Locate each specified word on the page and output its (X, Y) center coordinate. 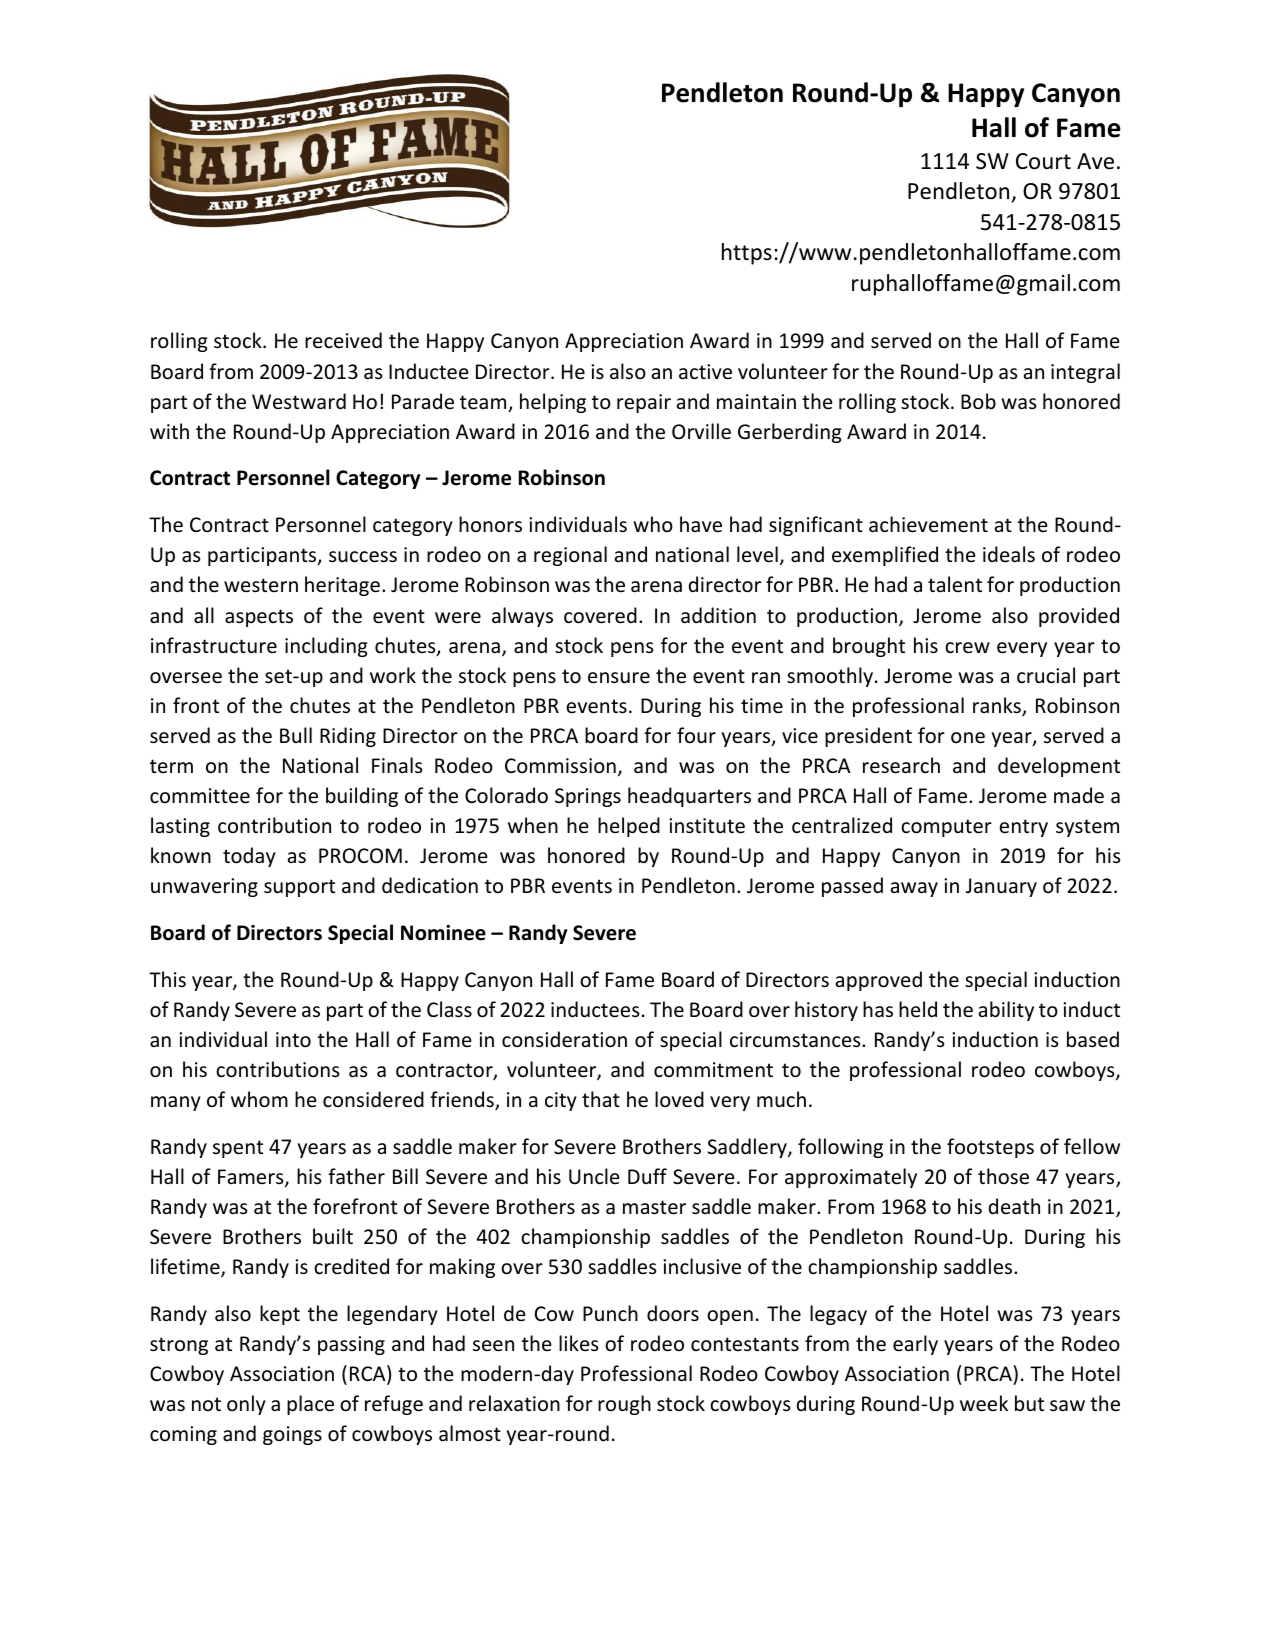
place (310, 1405)
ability (1006, 1011)
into (293, 1040)
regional (570, 556)
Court (1043, 161)
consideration (564, 1039)
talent (955, 584)
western (261, 585)
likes (578, 1343)
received (343, 340)
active (705, 372)
